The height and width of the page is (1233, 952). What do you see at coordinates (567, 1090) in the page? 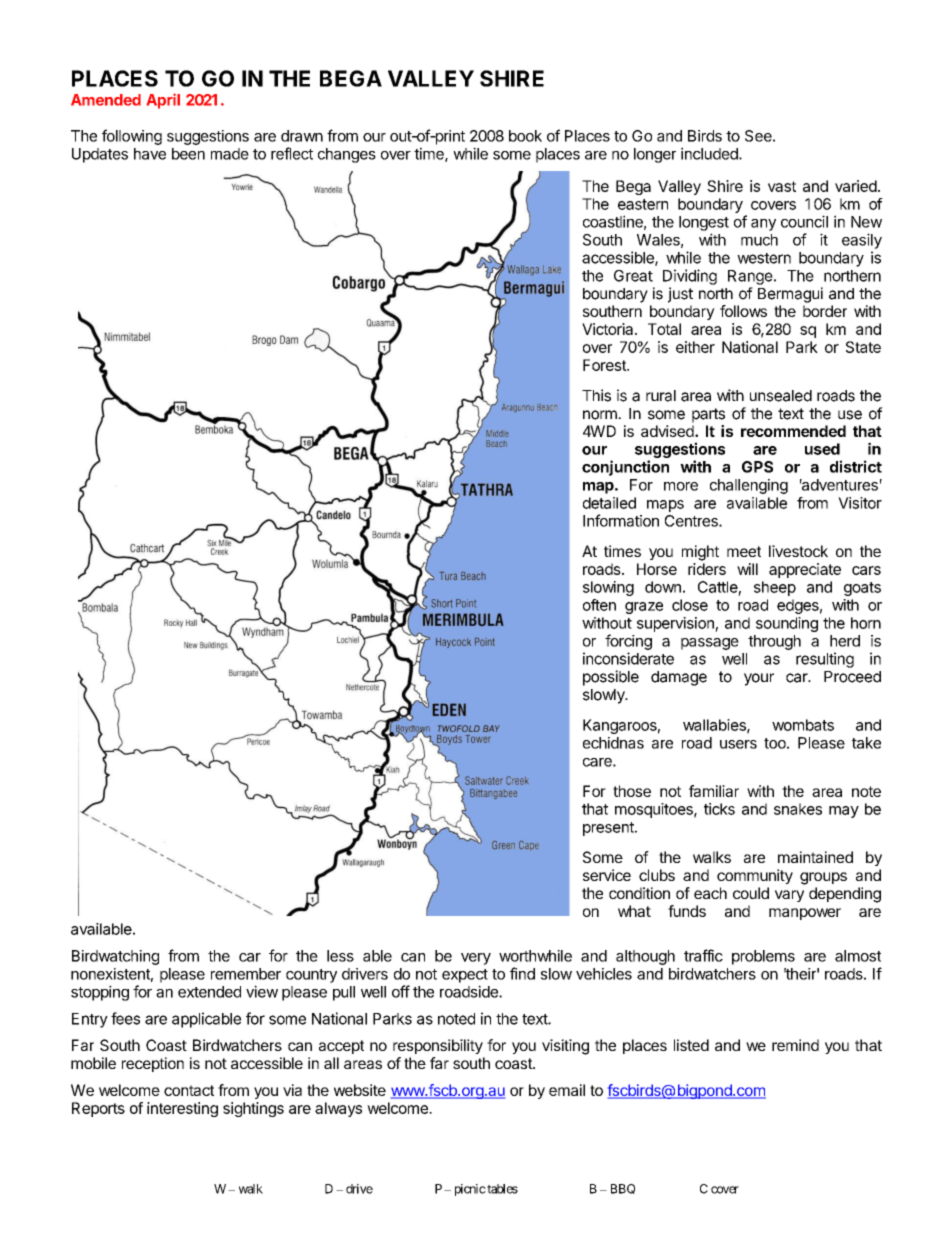
I see `email` at bounding box center [567, 1090].
